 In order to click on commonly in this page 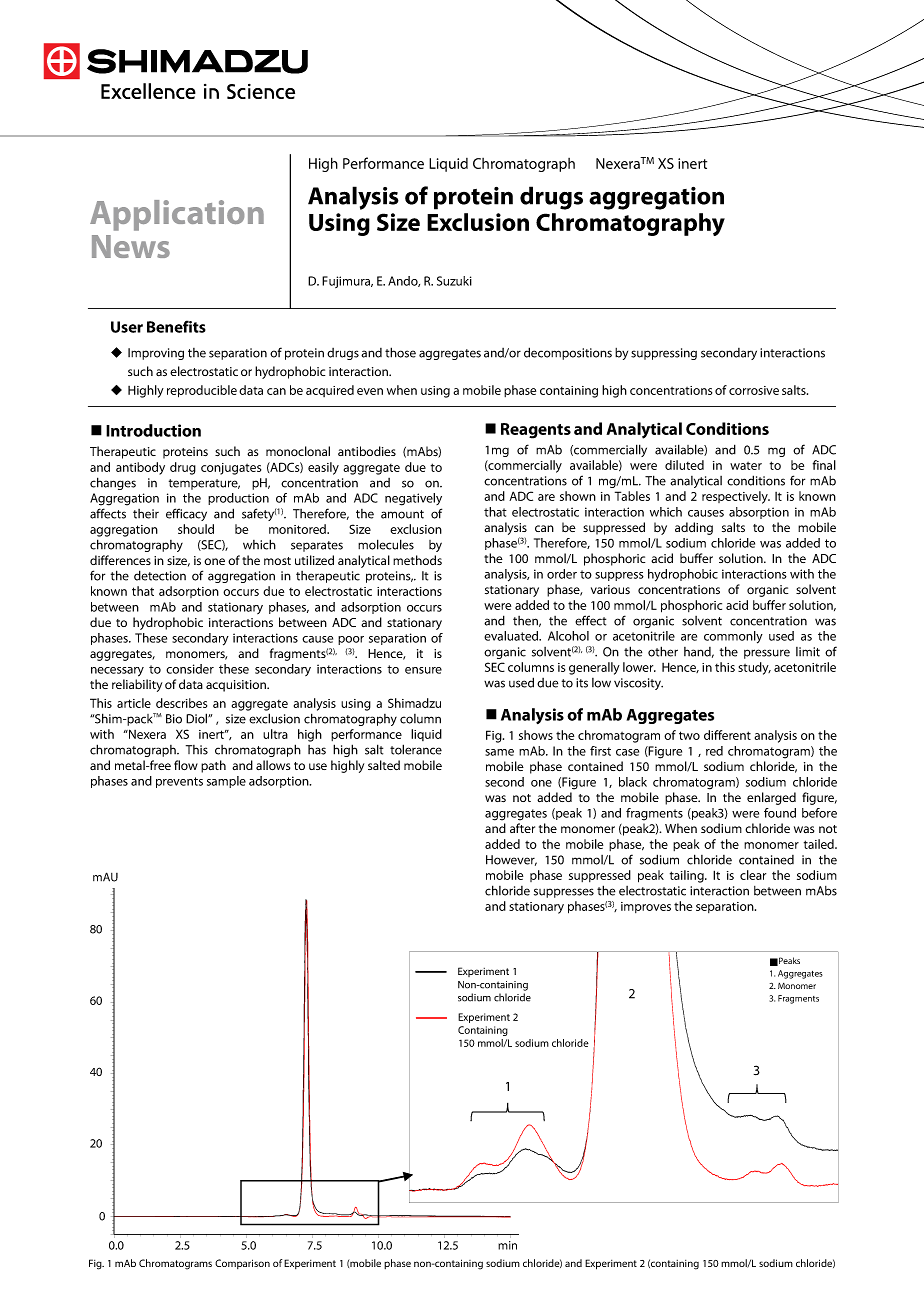, I will do `click(733, 637)`.
